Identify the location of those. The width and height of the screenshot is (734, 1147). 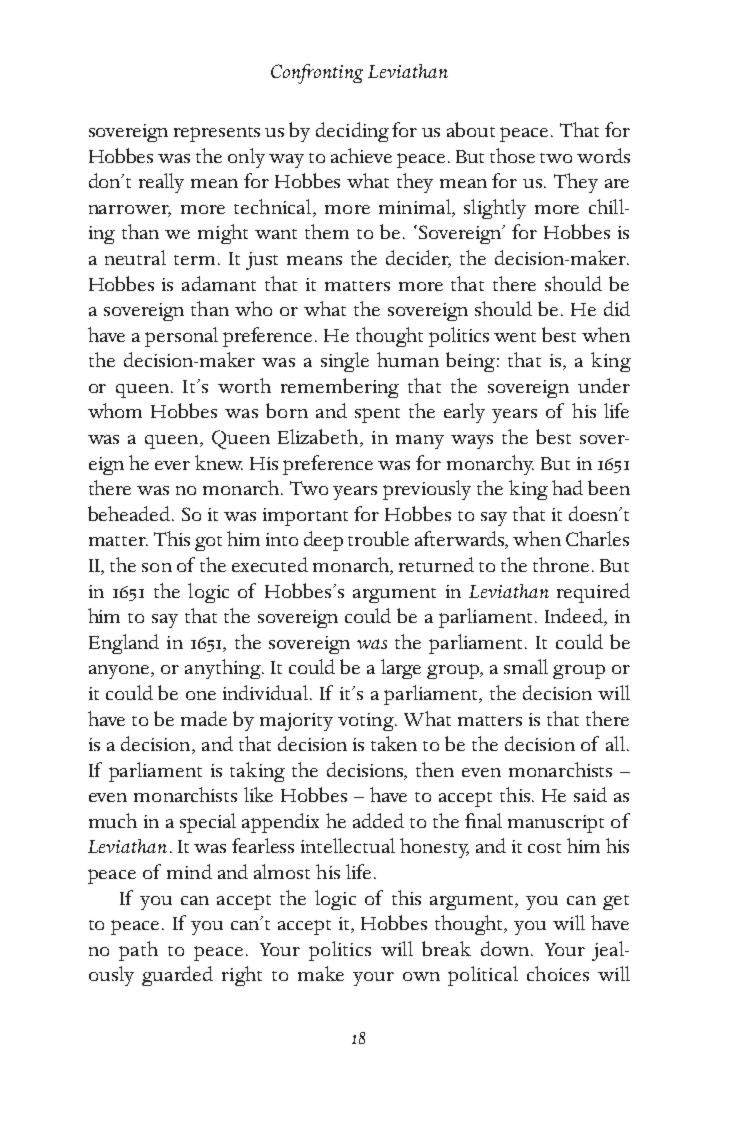
(512, 155).
